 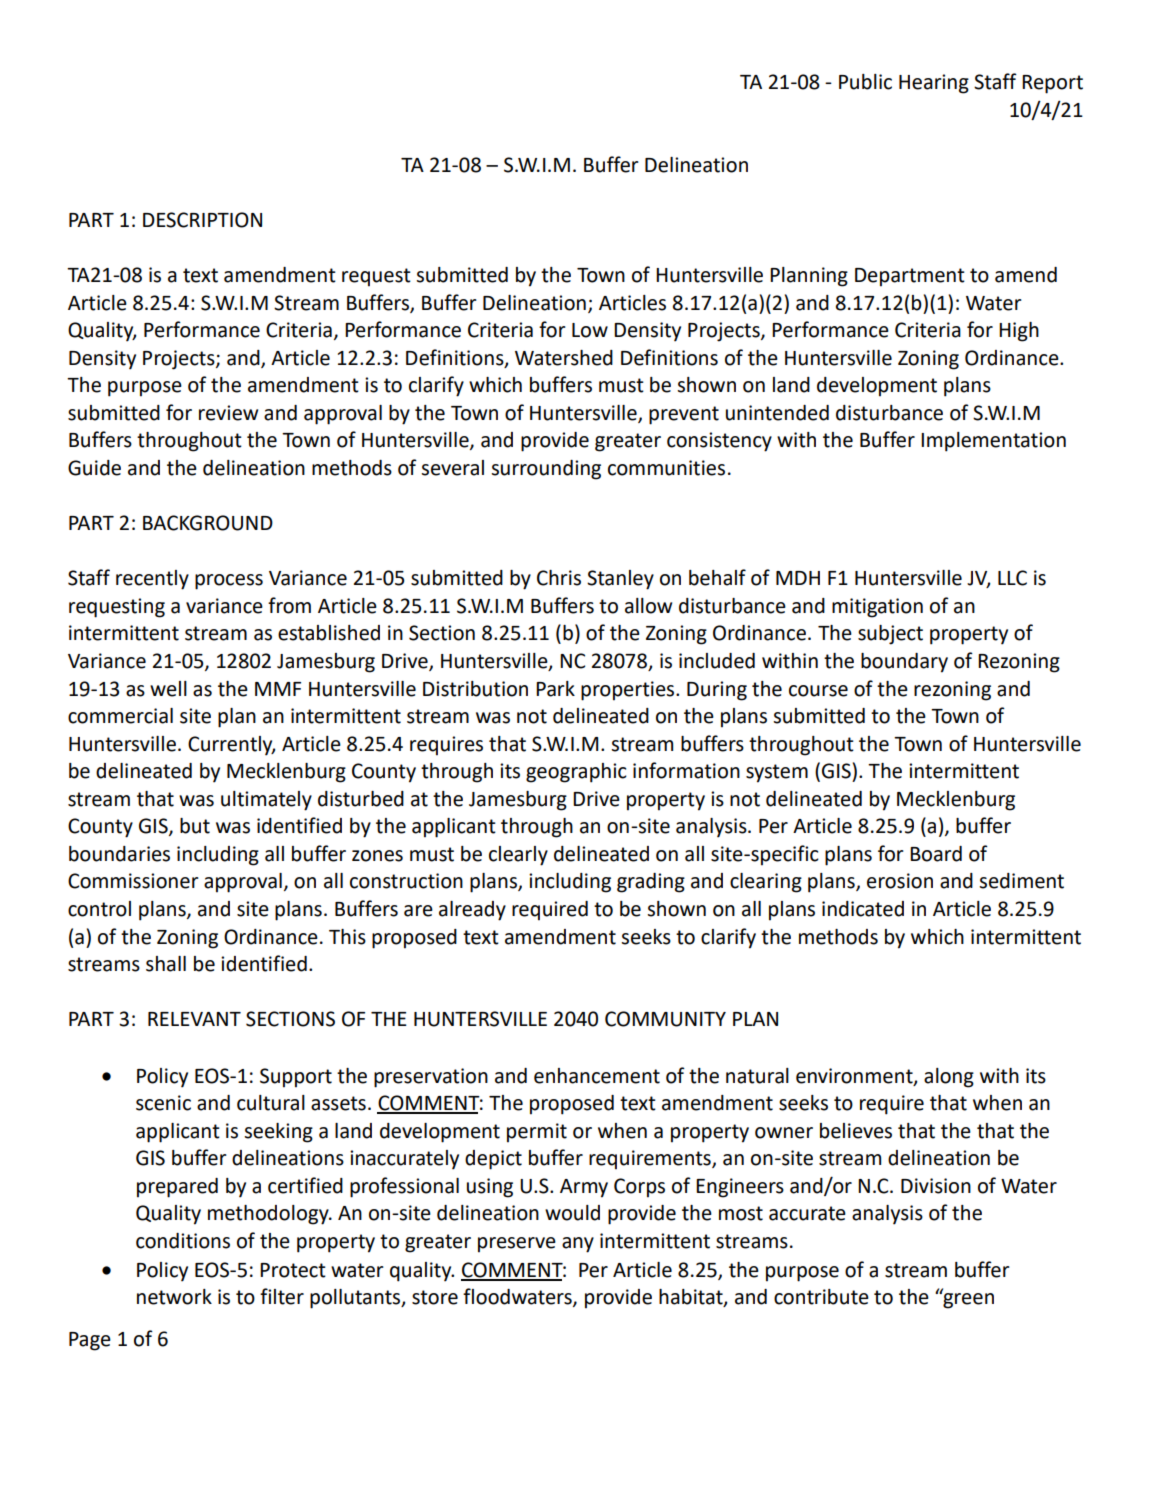 I want to click on surrounding, so click(x=546, y=470).
